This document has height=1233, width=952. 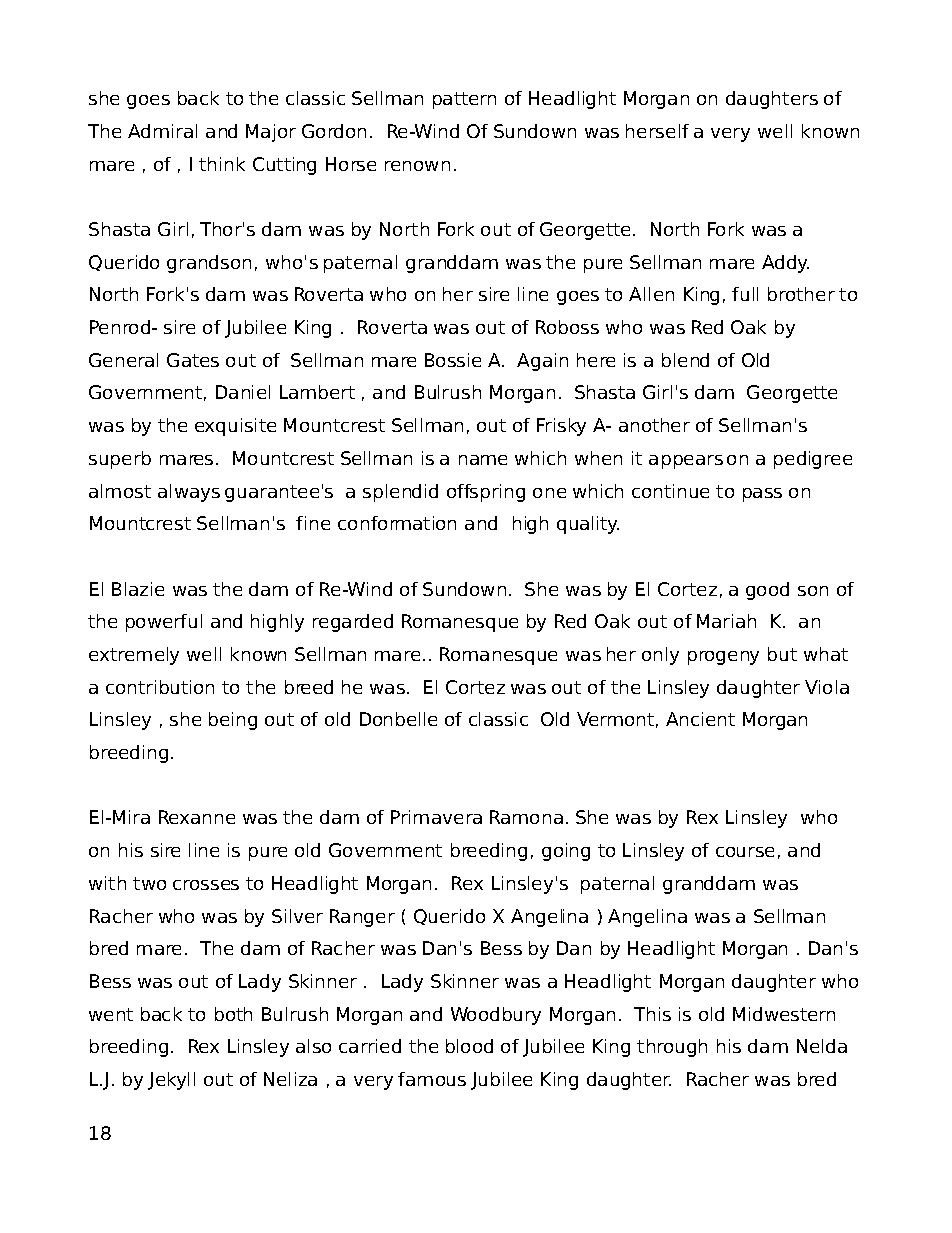 I want to click on name, so click(x=483, y=460).
